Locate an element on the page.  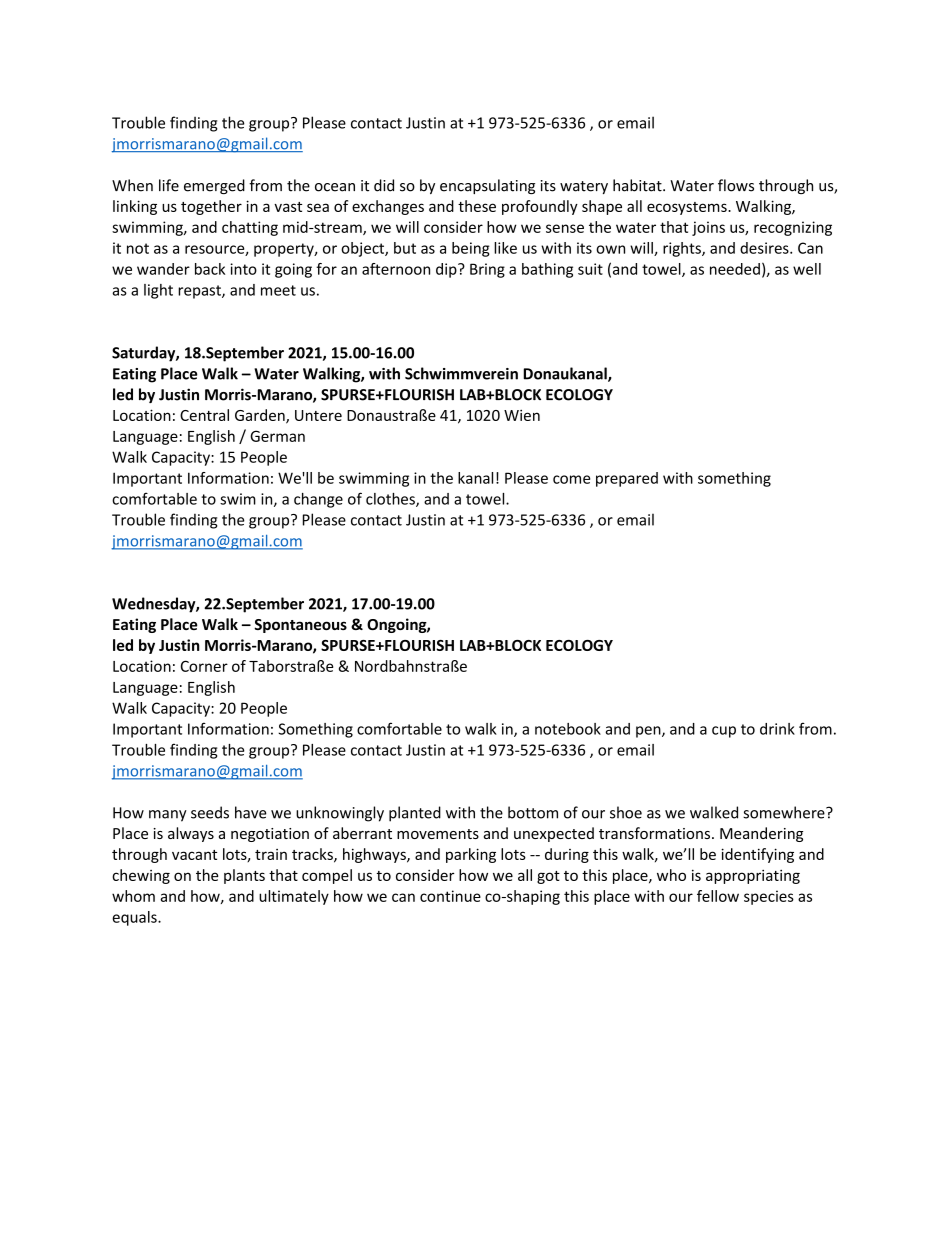
Spontaneous is located at coordinates (300, 626).
